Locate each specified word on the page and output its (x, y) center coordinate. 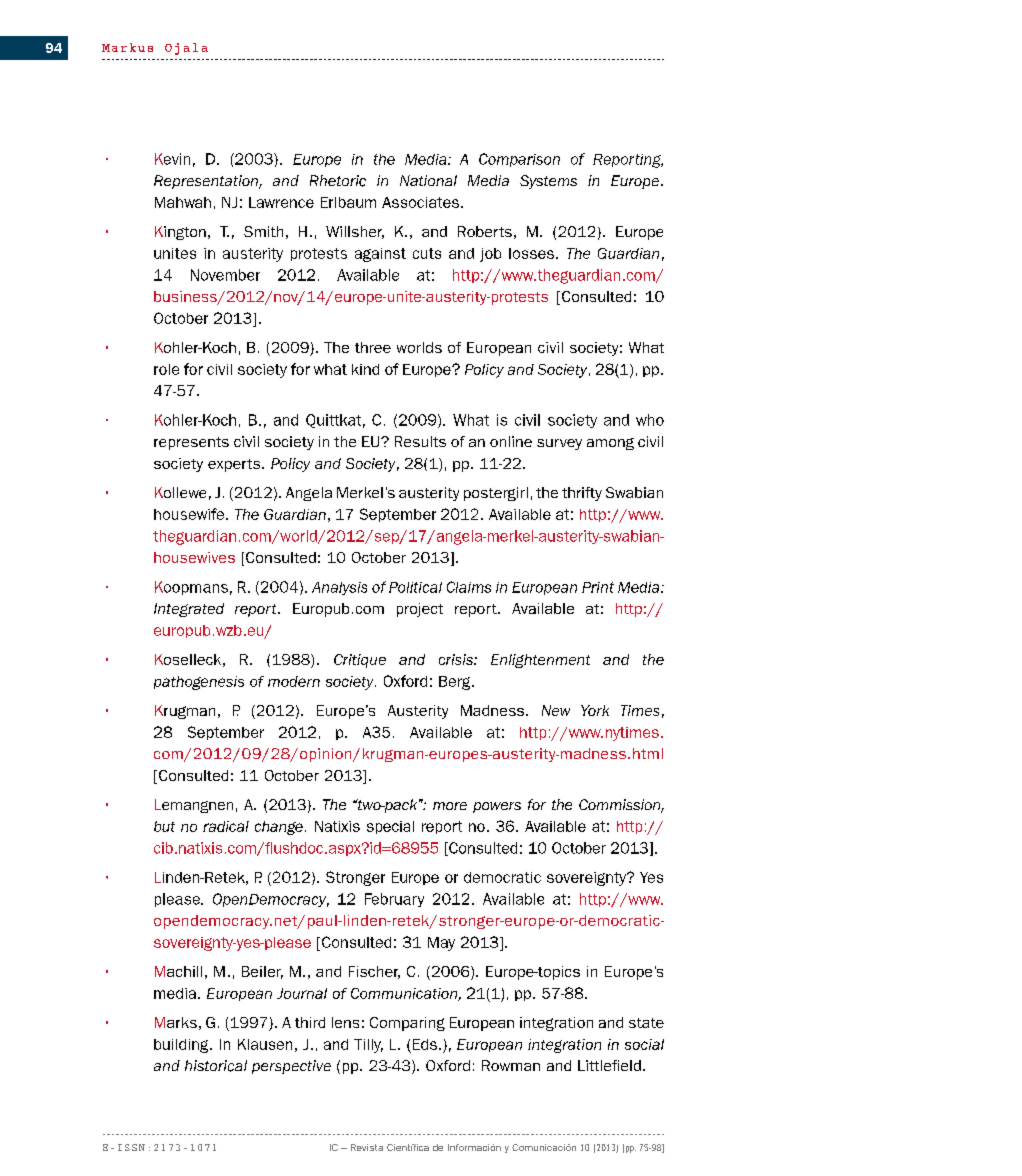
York (595, 710)
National (428, 180)
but (164, 826)
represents (191, 443)
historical (216, 1066)
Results (420, 441)
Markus (127, 47)
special (390, 827)
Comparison (519, 160)
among (610, 444)
